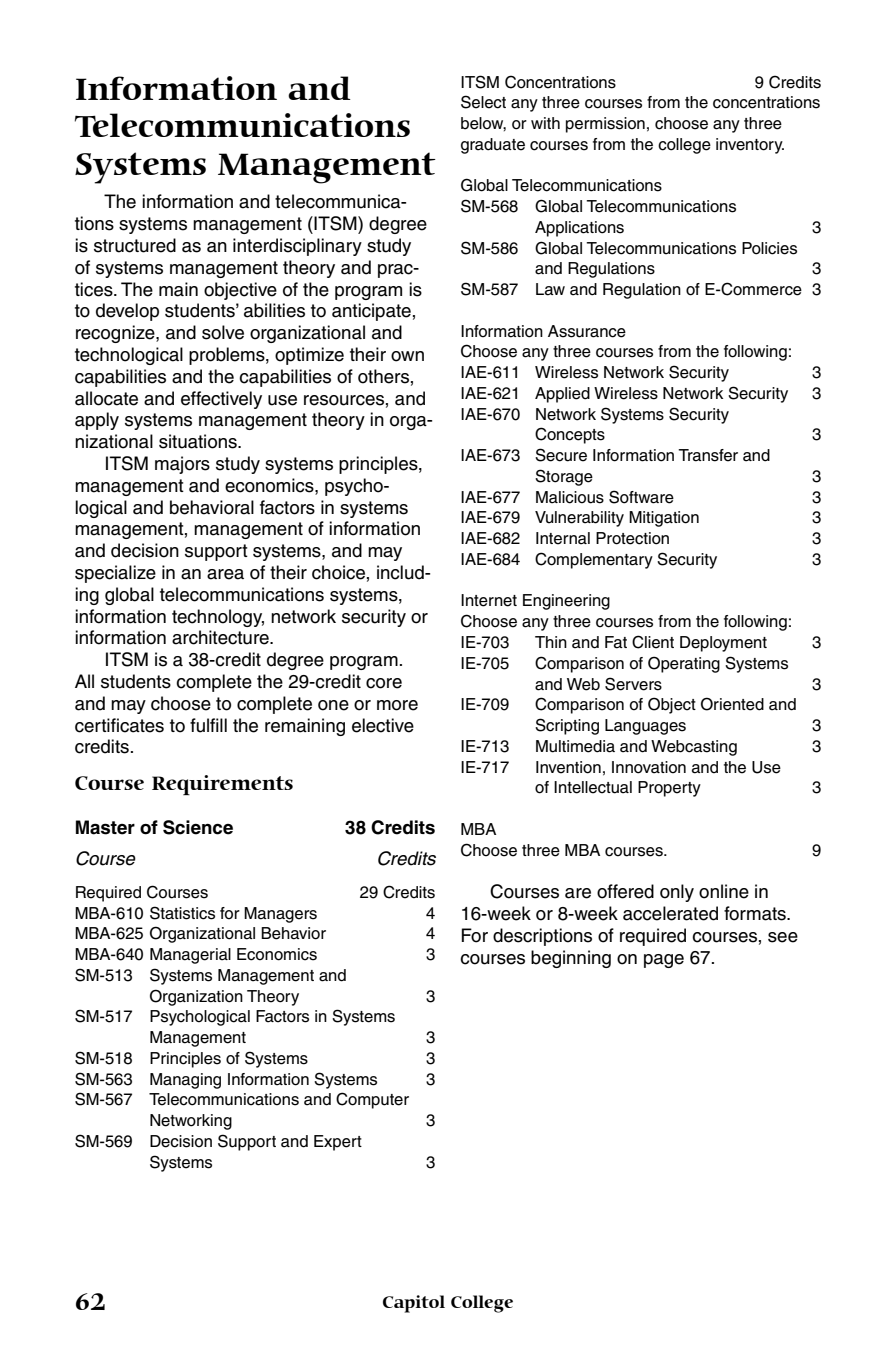 This screenshot has height=1345, width=896. What do you see at coordinates (664, 961) in the screenshot?
I see `page` at bounding box center [664, 961].
